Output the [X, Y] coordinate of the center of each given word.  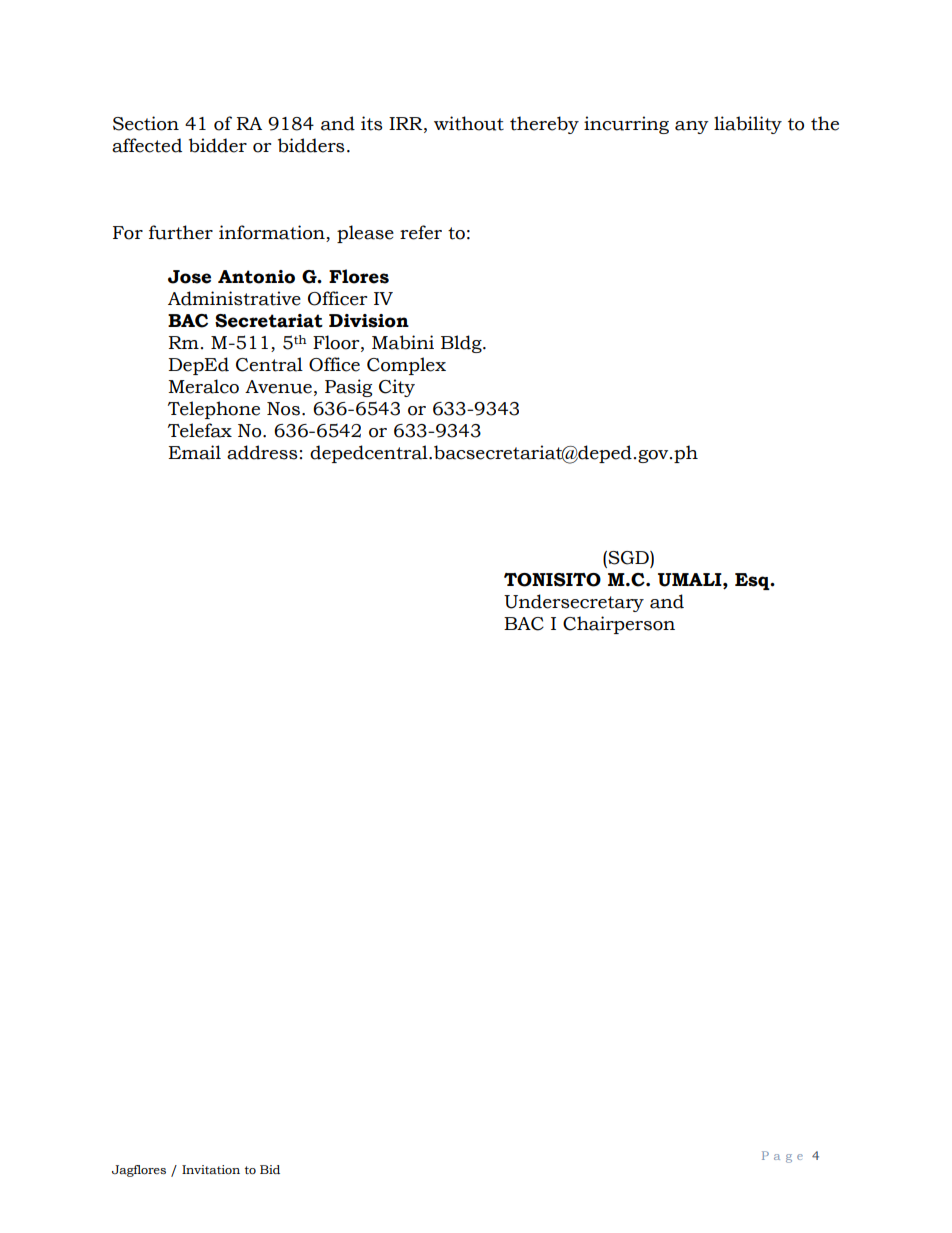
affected [147, 145]
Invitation [211, 1170]
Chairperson [619, 625]
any [692, 127]
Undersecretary [574, 603]
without [469, 123]
